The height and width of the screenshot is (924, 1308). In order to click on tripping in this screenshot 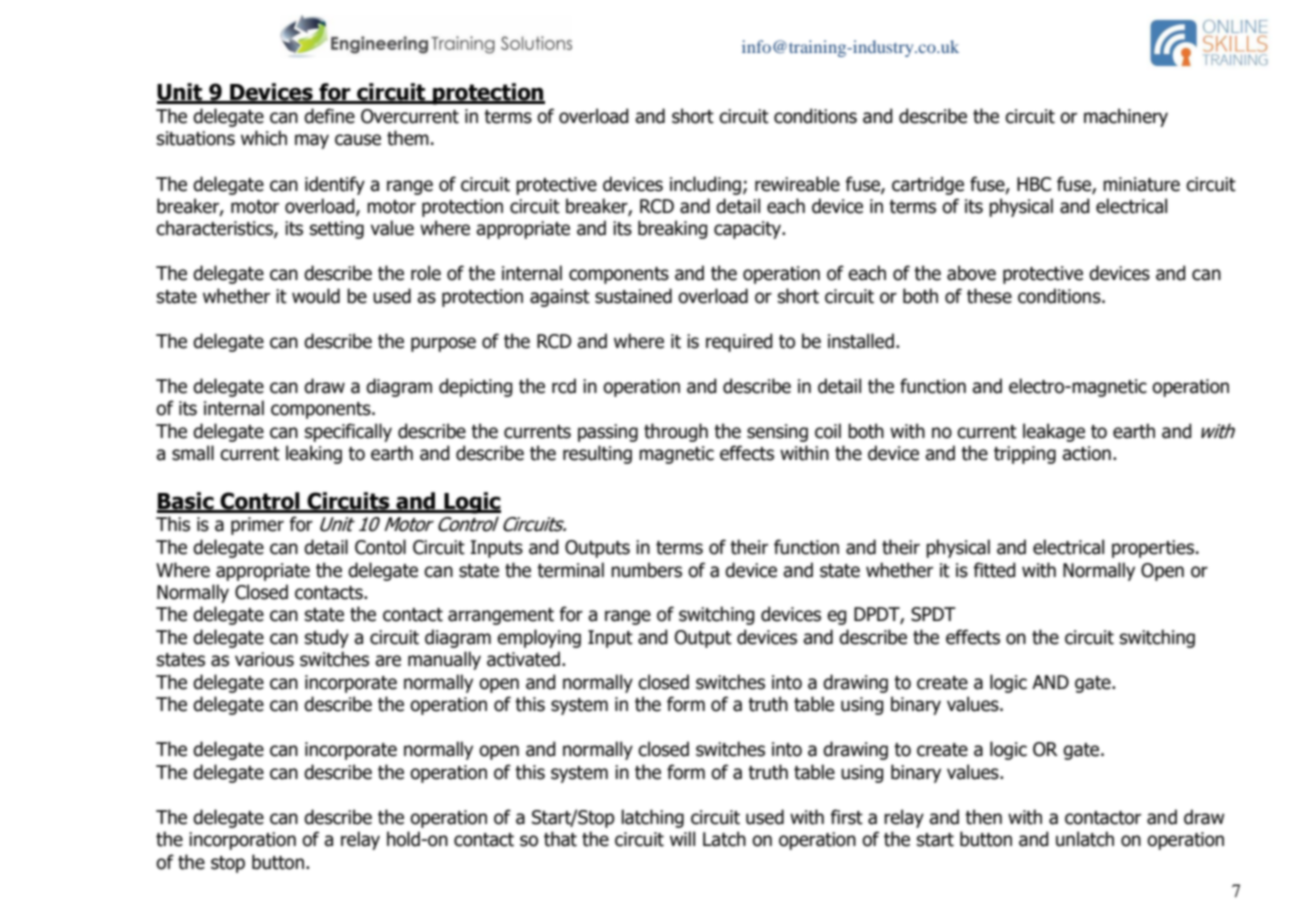, I will do `click(1025, 455)`.
